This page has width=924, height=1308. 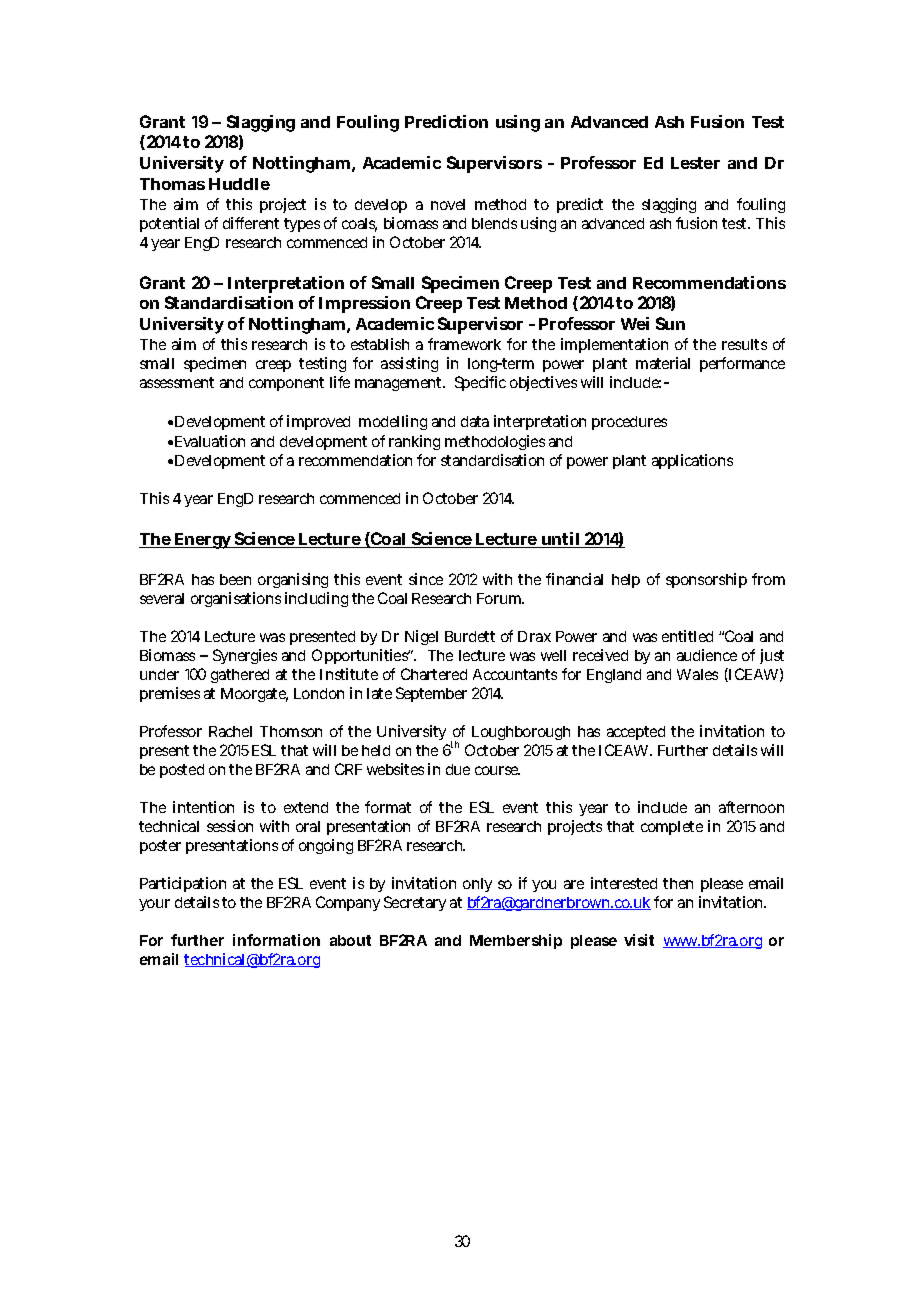 I want to click on material, so click(x=663, y=363).
